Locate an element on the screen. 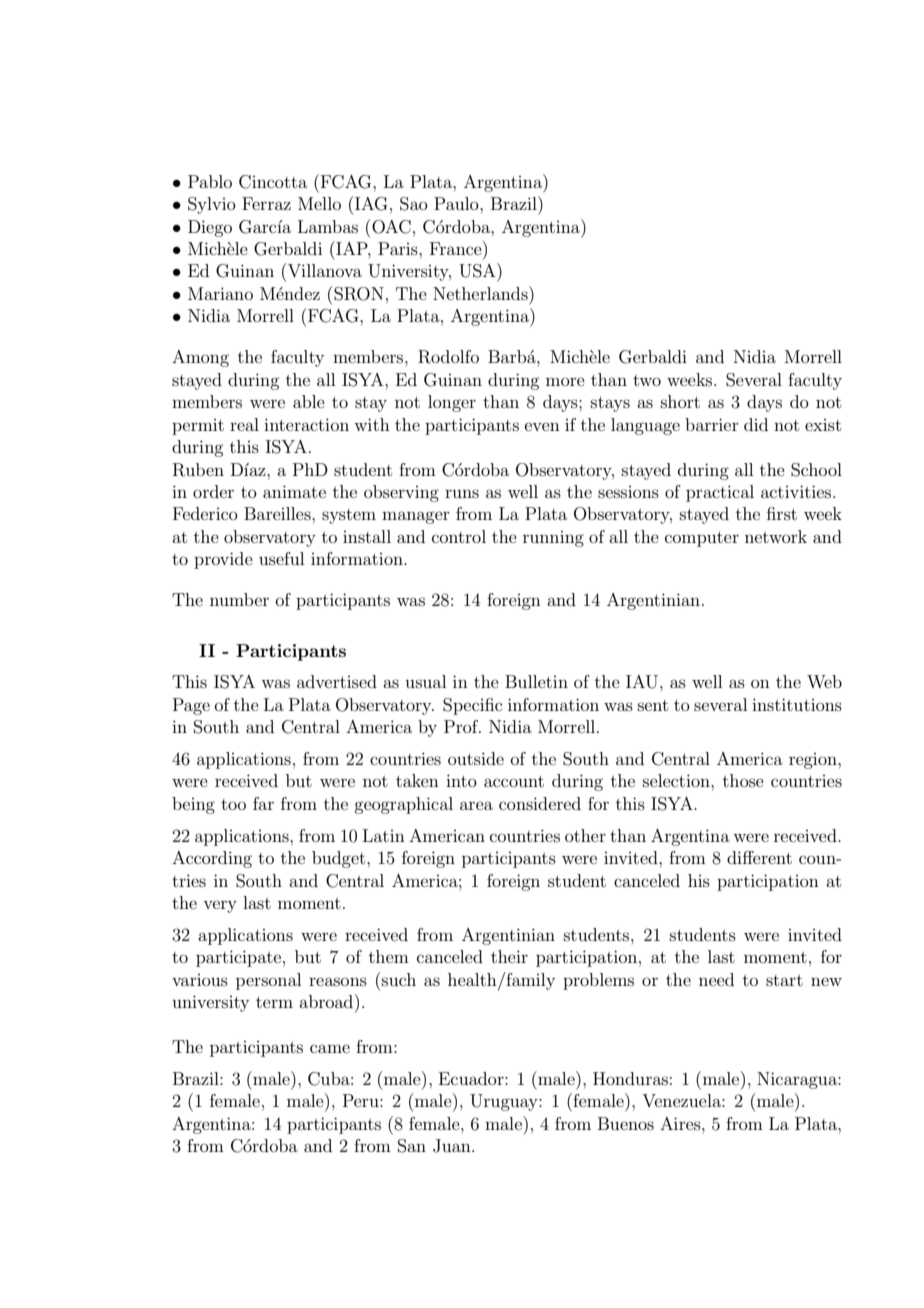 This screenshot has height=1308, width=924. did is located at coordinates (756, 424).
